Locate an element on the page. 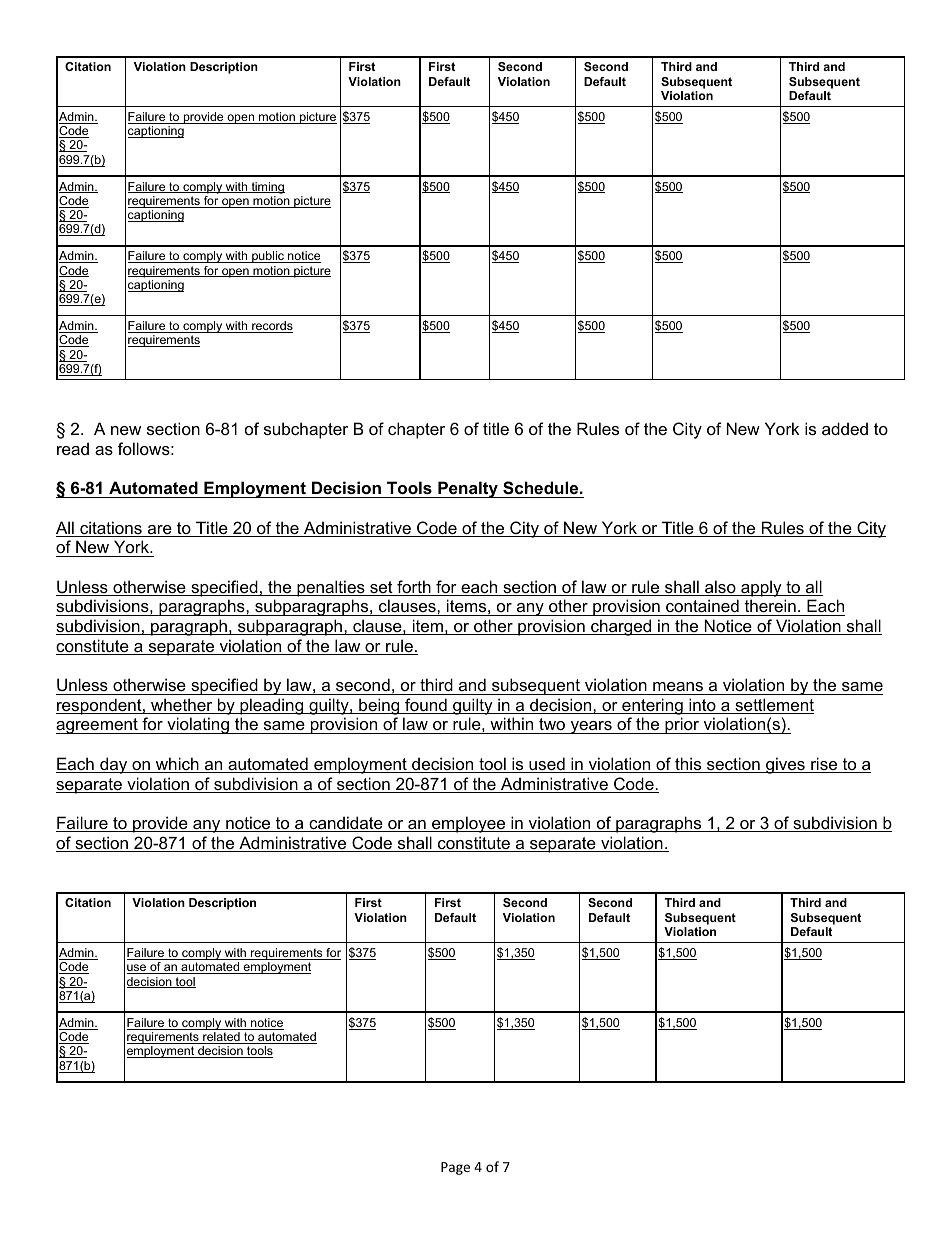 The image size is (952, 1233). gives is located at coordinates (785, 765).
